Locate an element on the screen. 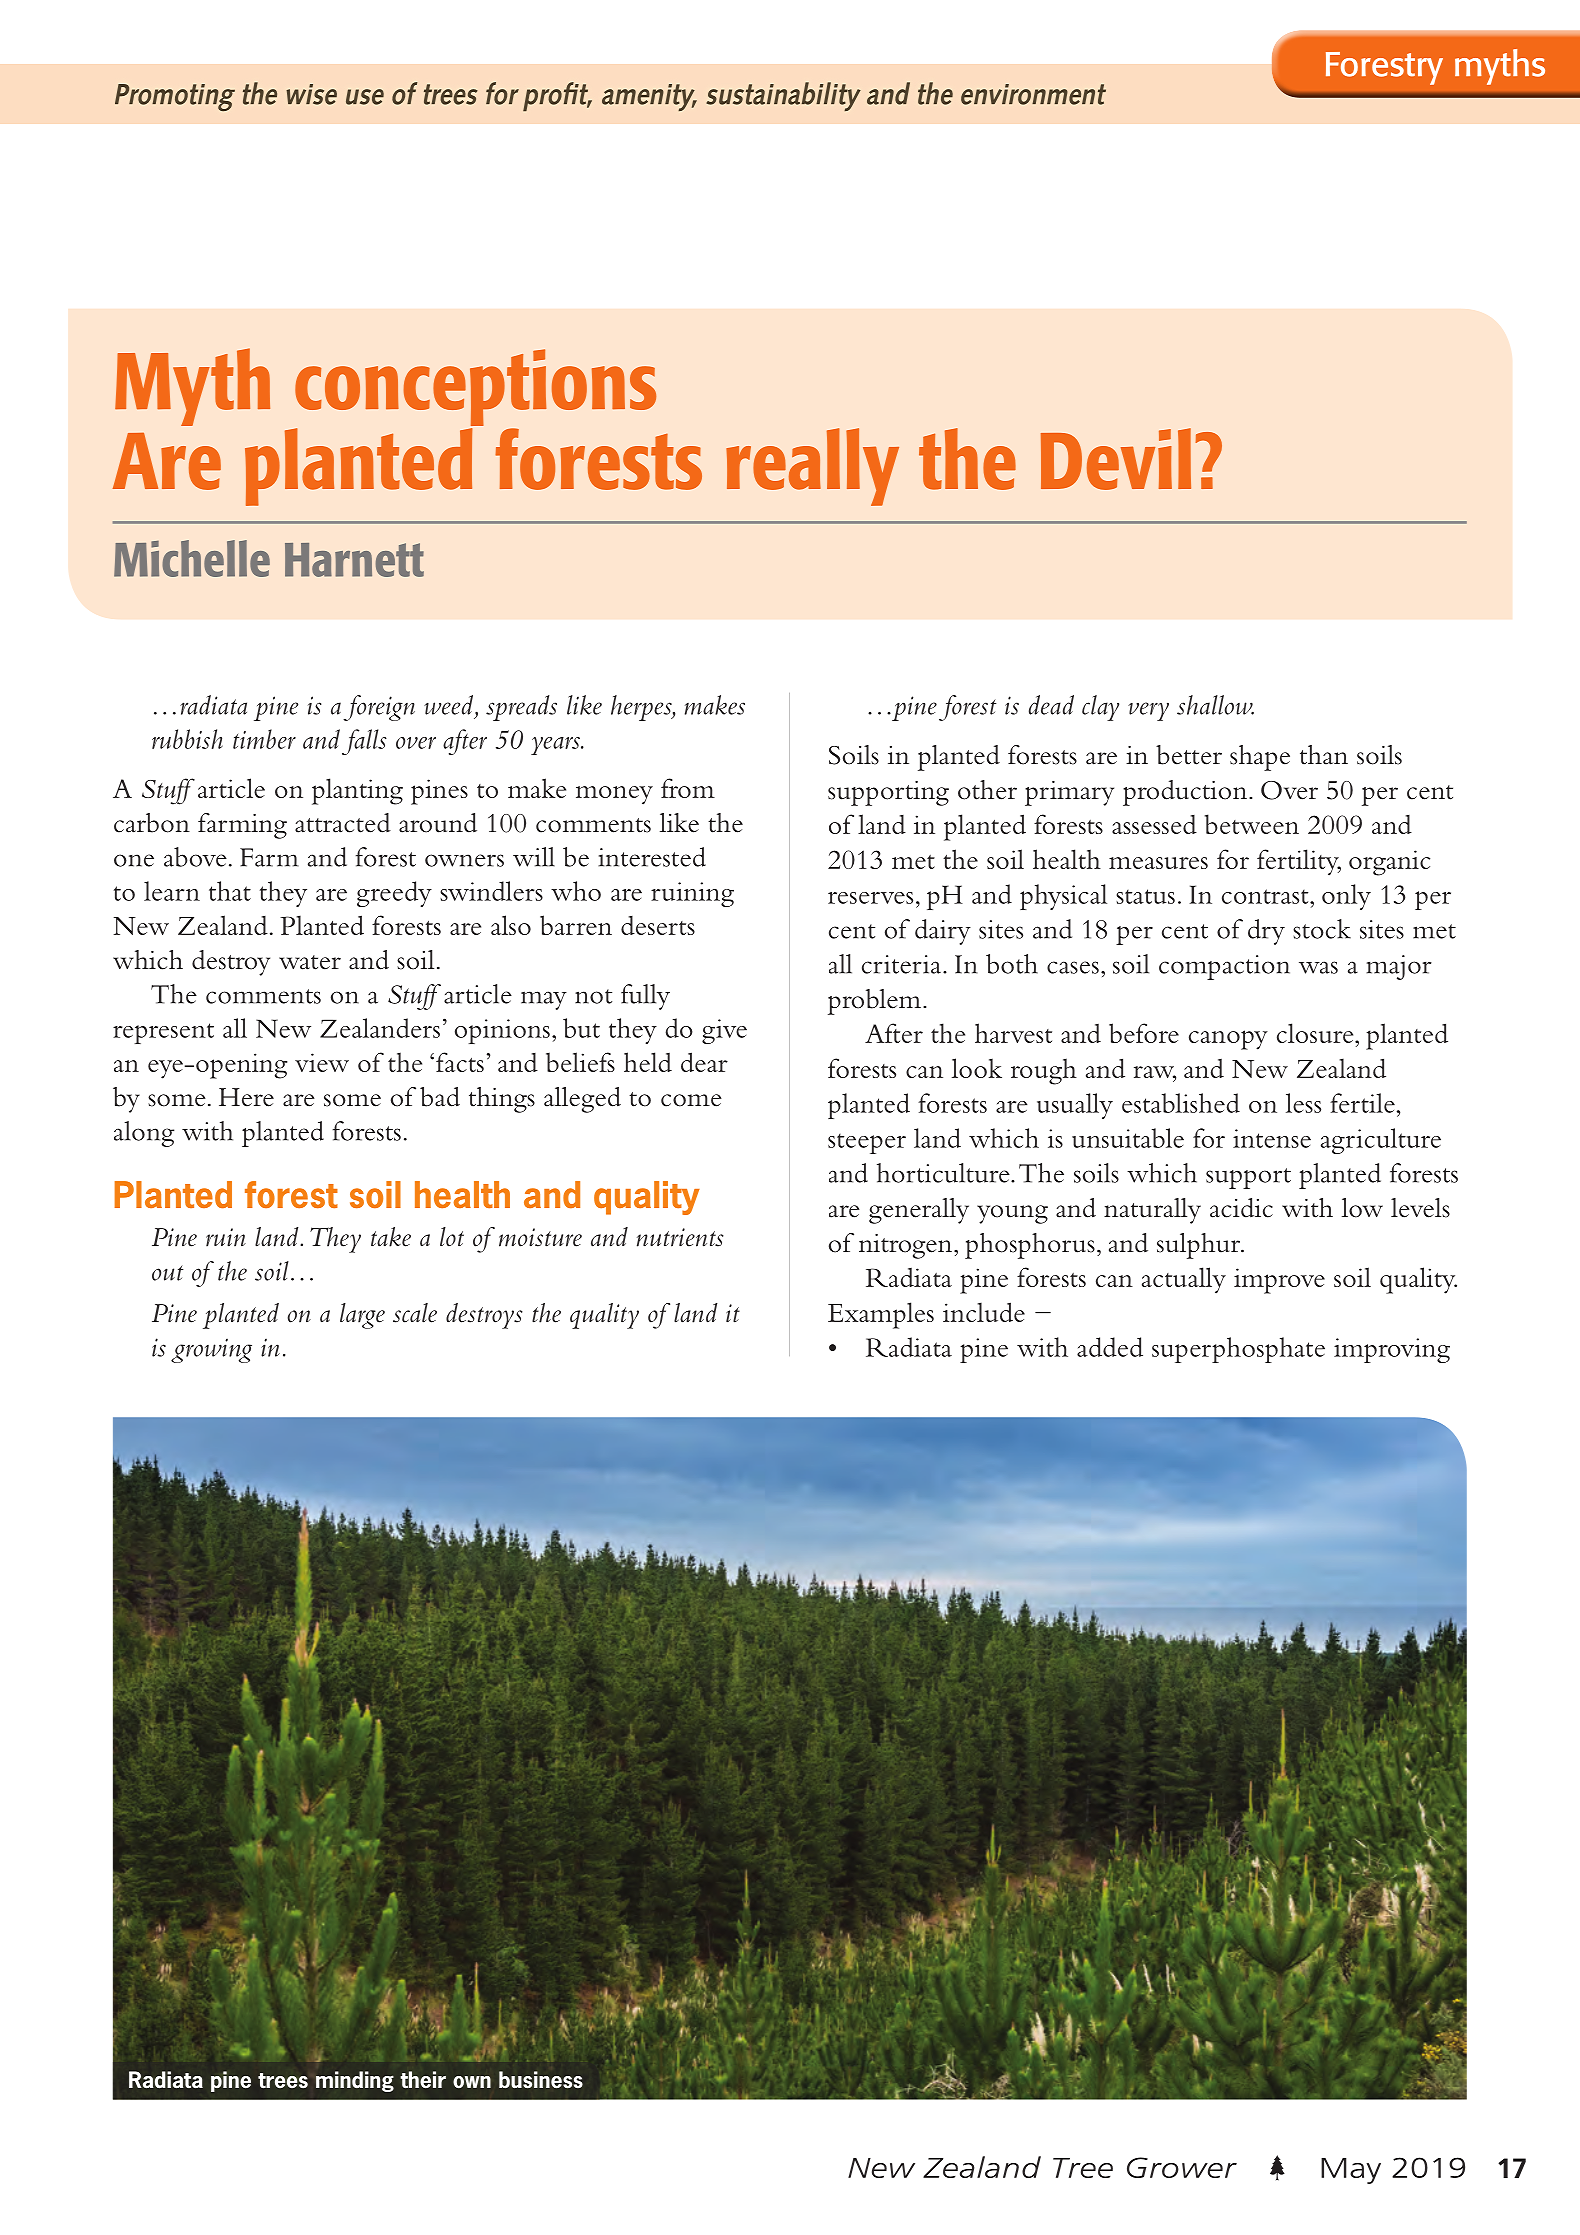 Image resolution: width=1580 pixels, height=2235 pixels. Devil is located at coordinates (1116, 459).
